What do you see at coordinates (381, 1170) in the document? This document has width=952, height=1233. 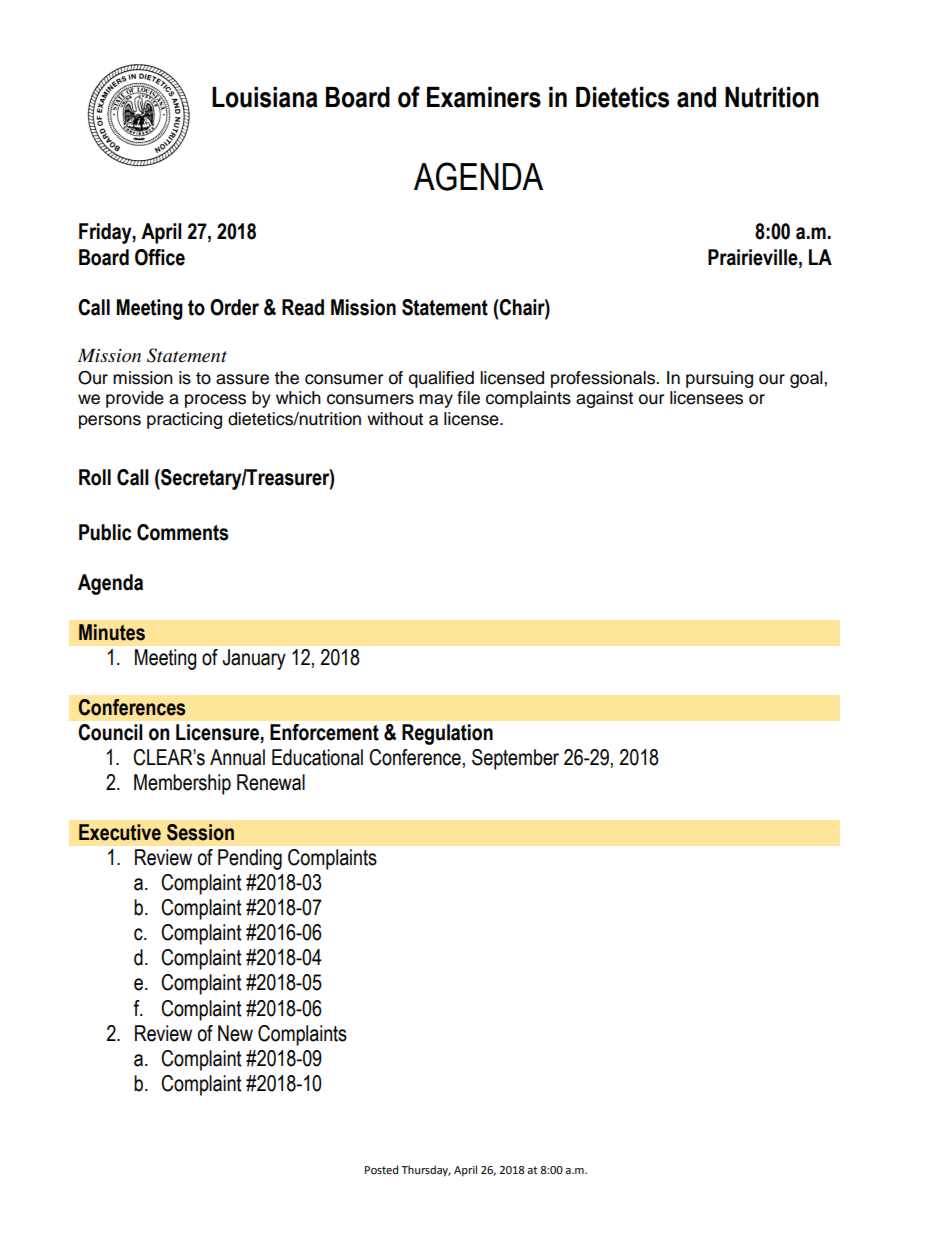 I see `Posted` at bounding box center [381, 1170].
